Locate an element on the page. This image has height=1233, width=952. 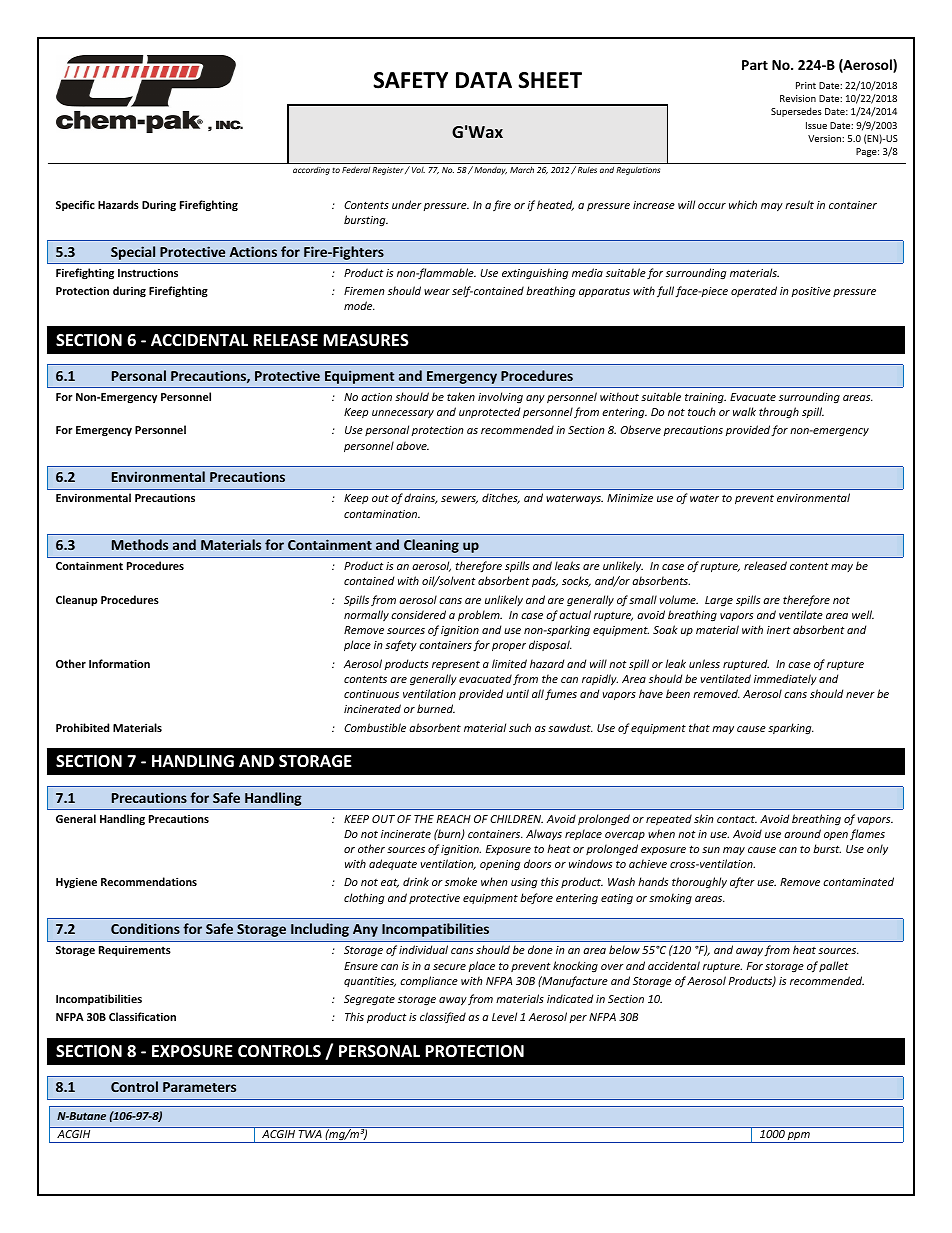
until is located at coordinates (517, 693).
